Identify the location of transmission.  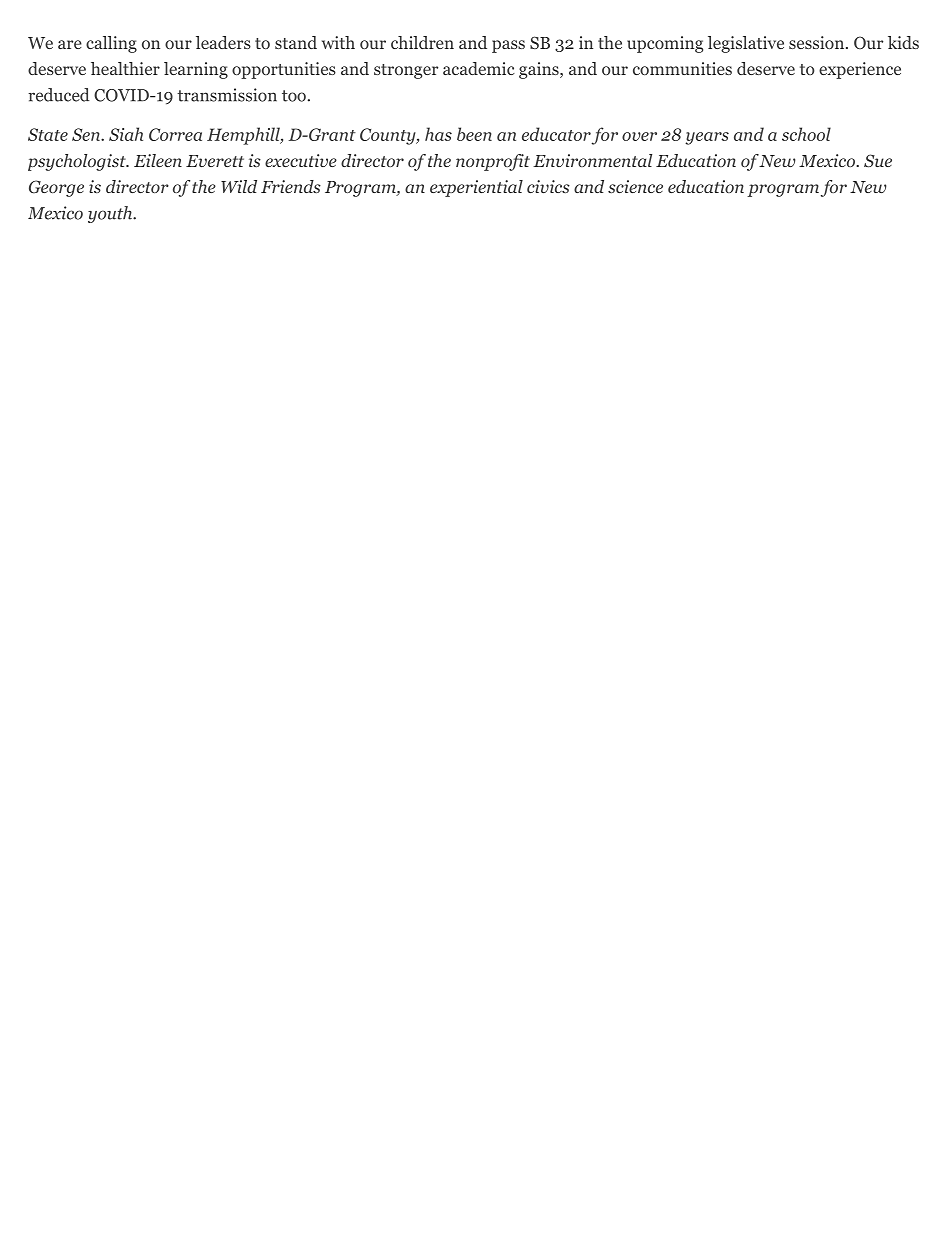
(227, 95).
